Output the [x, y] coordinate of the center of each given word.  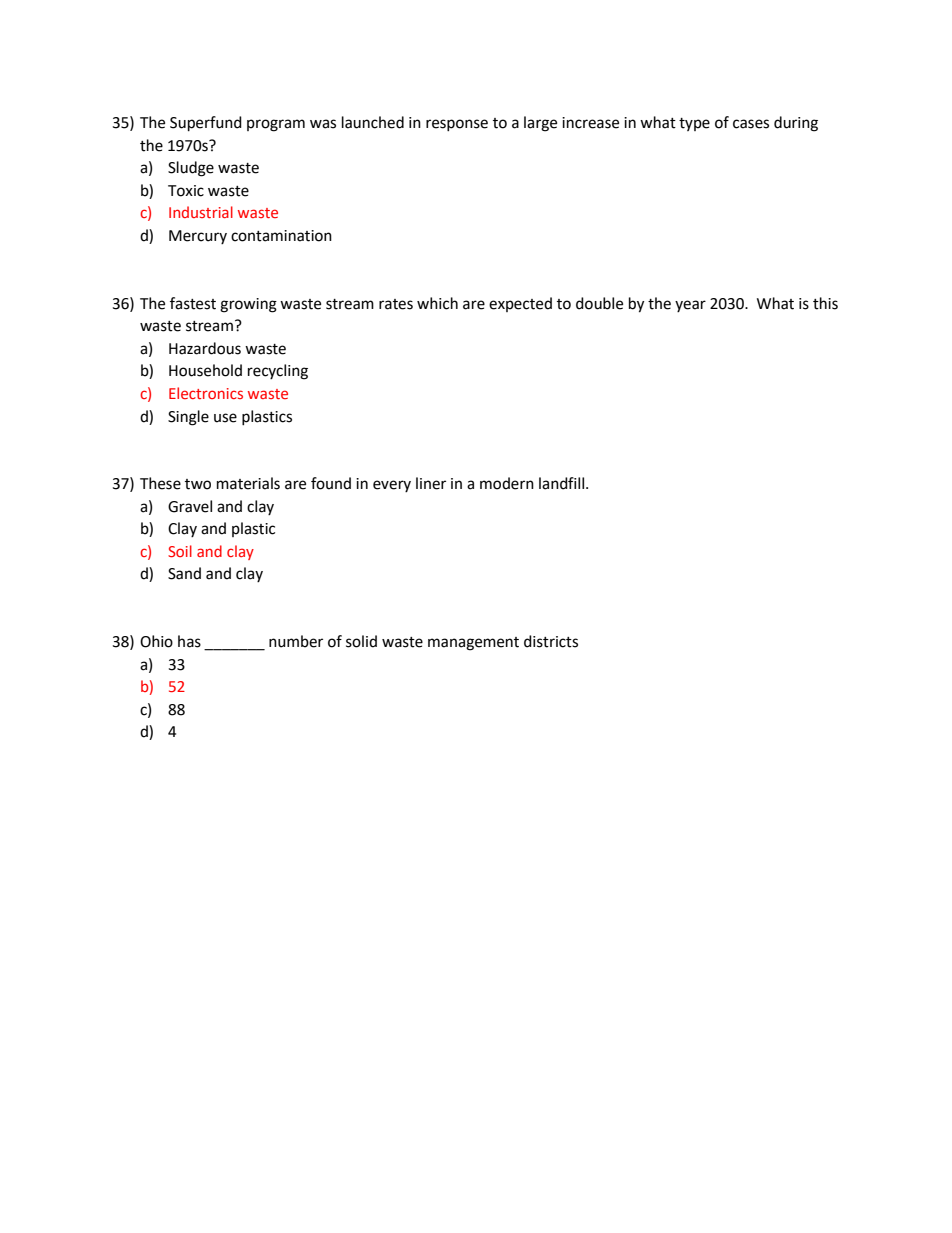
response [457, 125]
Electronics [206, 393]
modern [507, 483]
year [690, 306]
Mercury [198, 237]
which [437, 303]
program [276, 125]
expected [520, 304]
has [189, 641]
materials [248, 483]
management [473, 644]
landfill [563, 483]
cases [751, 124]
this [825, 303]
